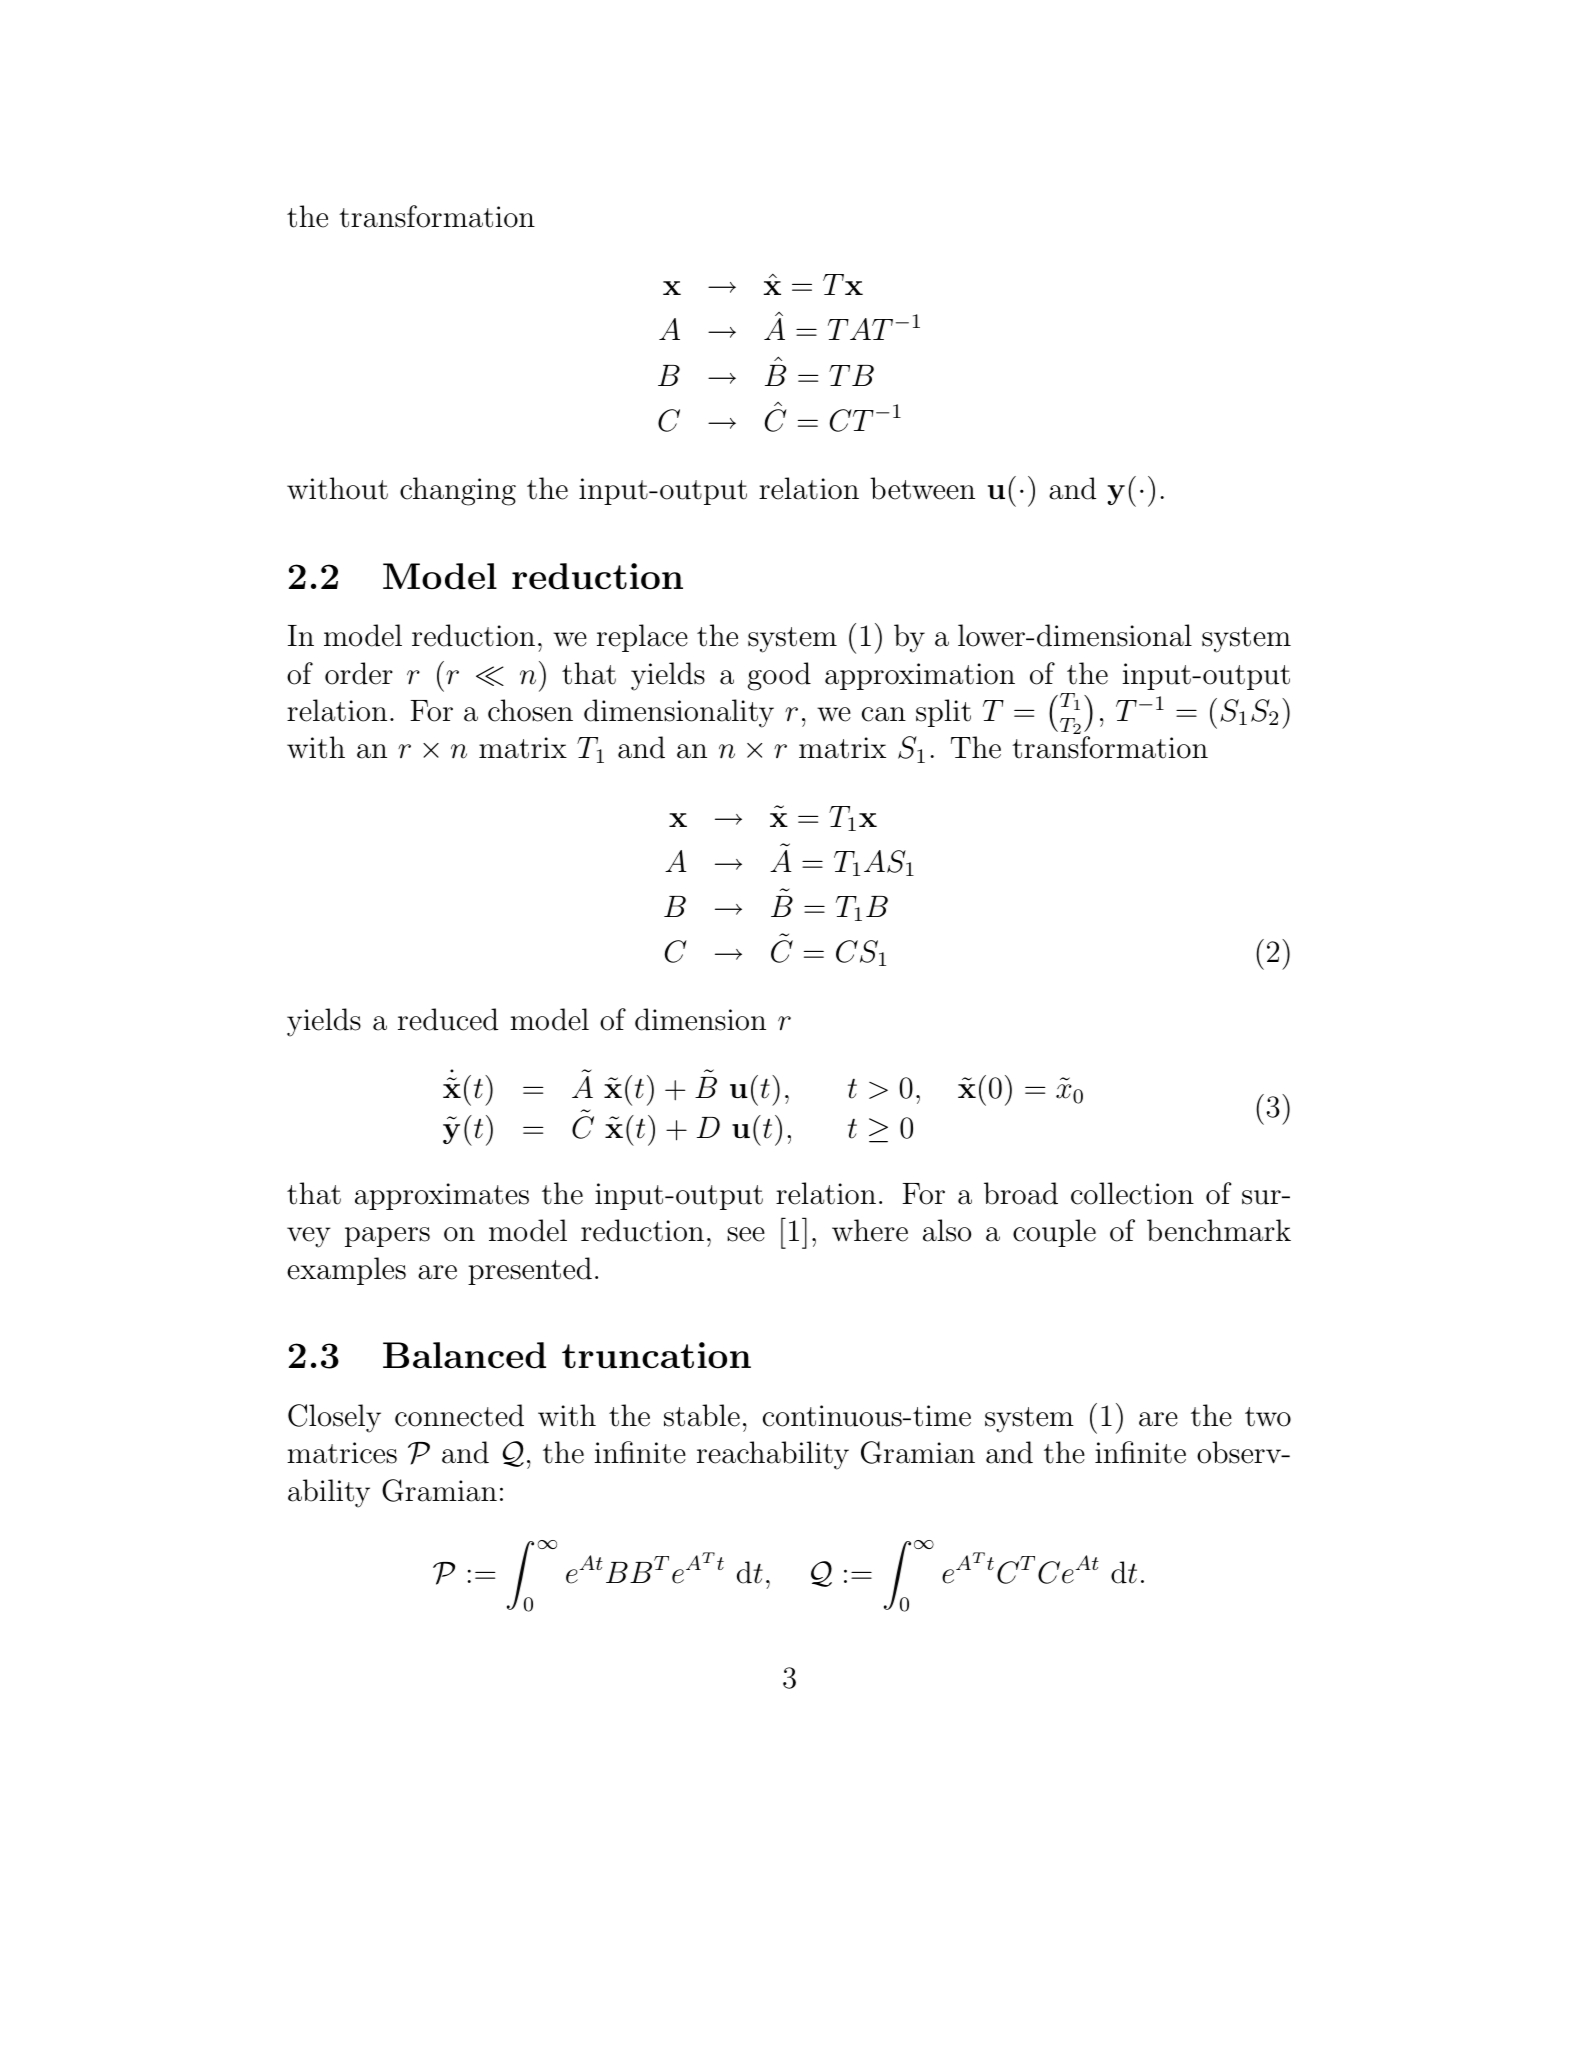  I want to click on split, so click(943, 713).
